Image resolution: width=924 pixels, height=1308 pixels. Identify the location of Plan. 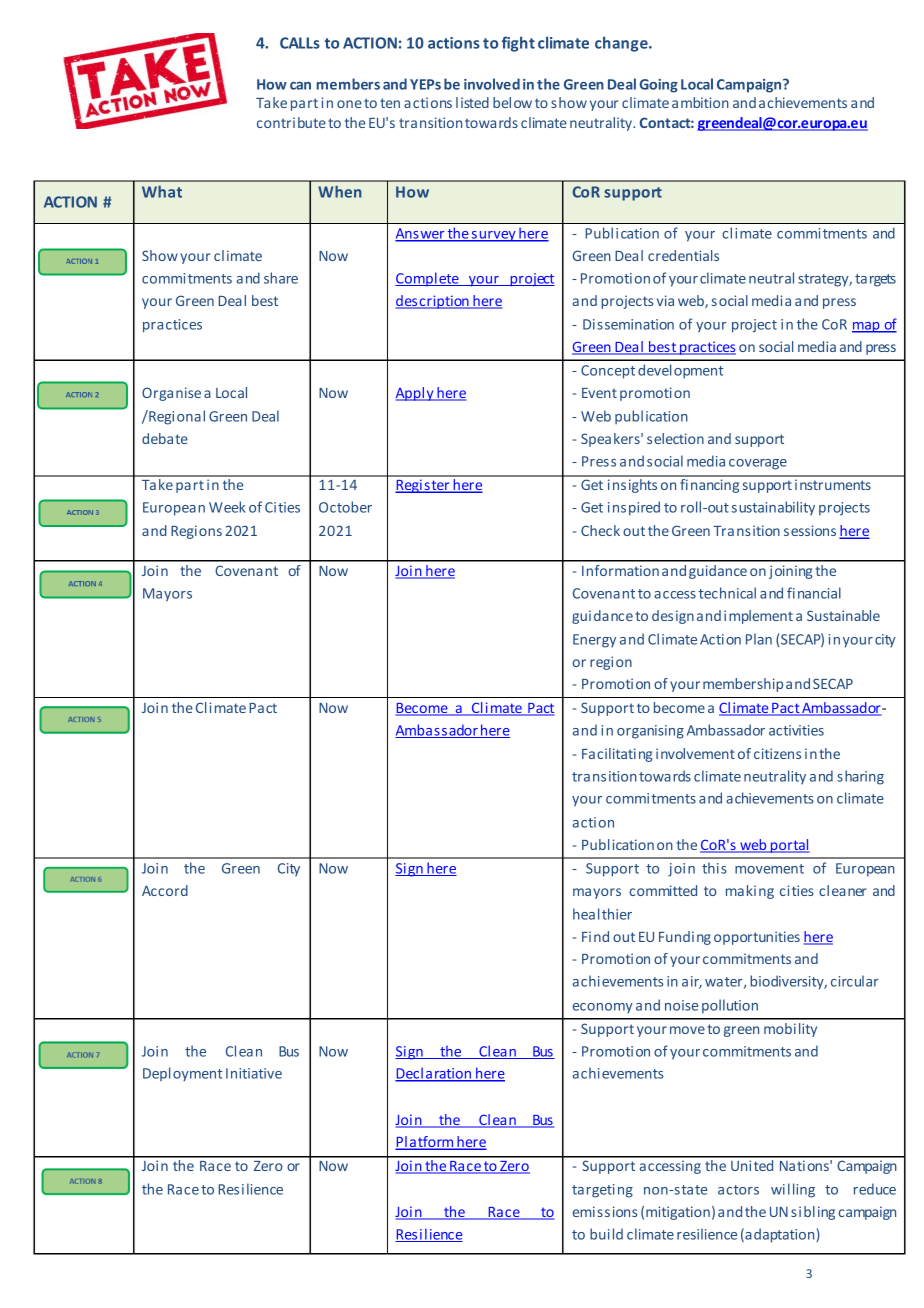
(759, 639).
